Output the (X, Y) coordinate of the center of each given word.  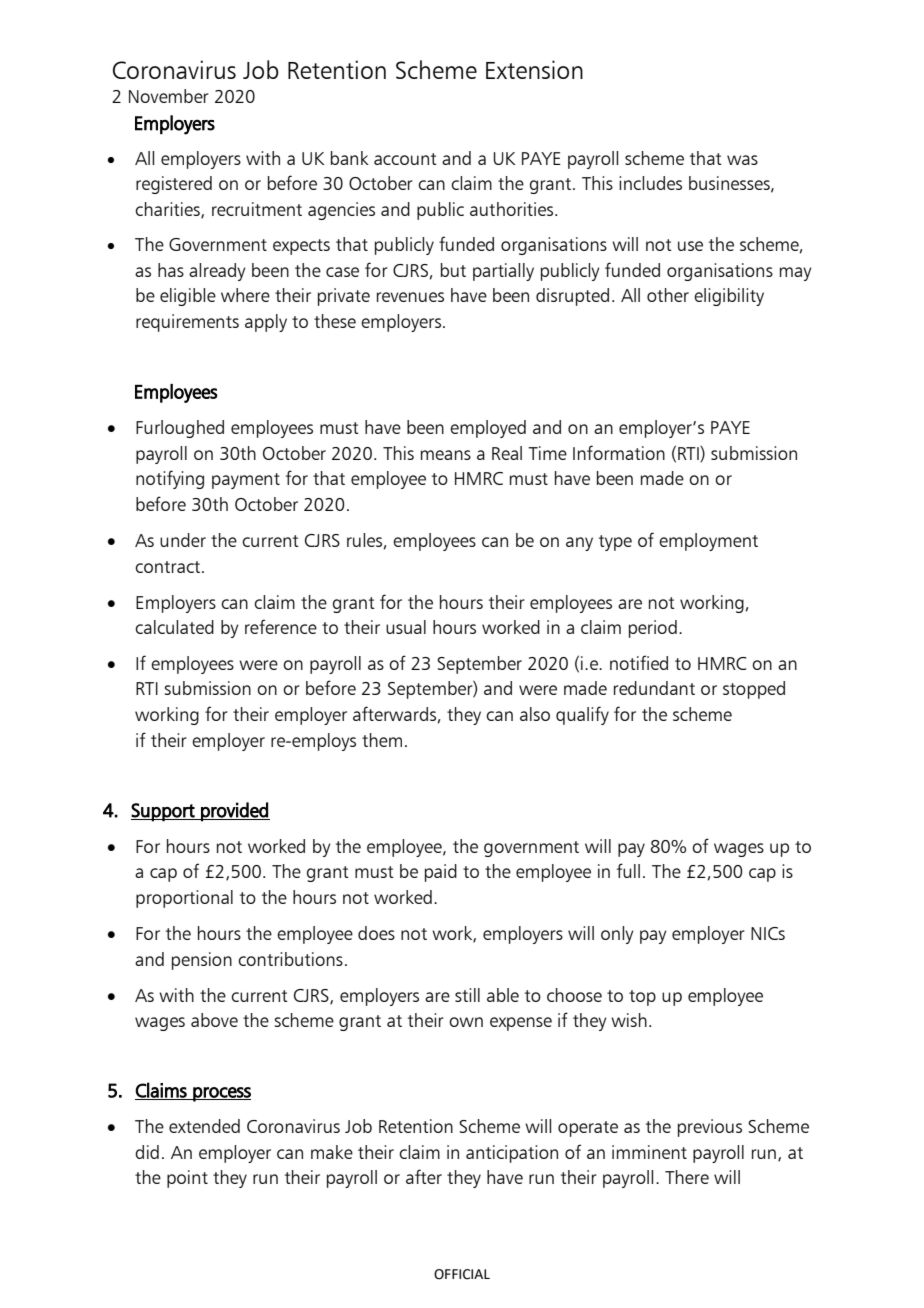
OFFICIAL (462, 1274)
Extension (534, 69)
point (187, 1179)
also (535, 714)
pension (202, 961)
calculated (174, 627)
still (467, 995)
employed (488, 429)
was (742, 160)
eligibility (729, 297)
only (617, 935)
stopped (754, 690)
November (169, 96)
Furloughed (180, 429)
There (687, 1177)
